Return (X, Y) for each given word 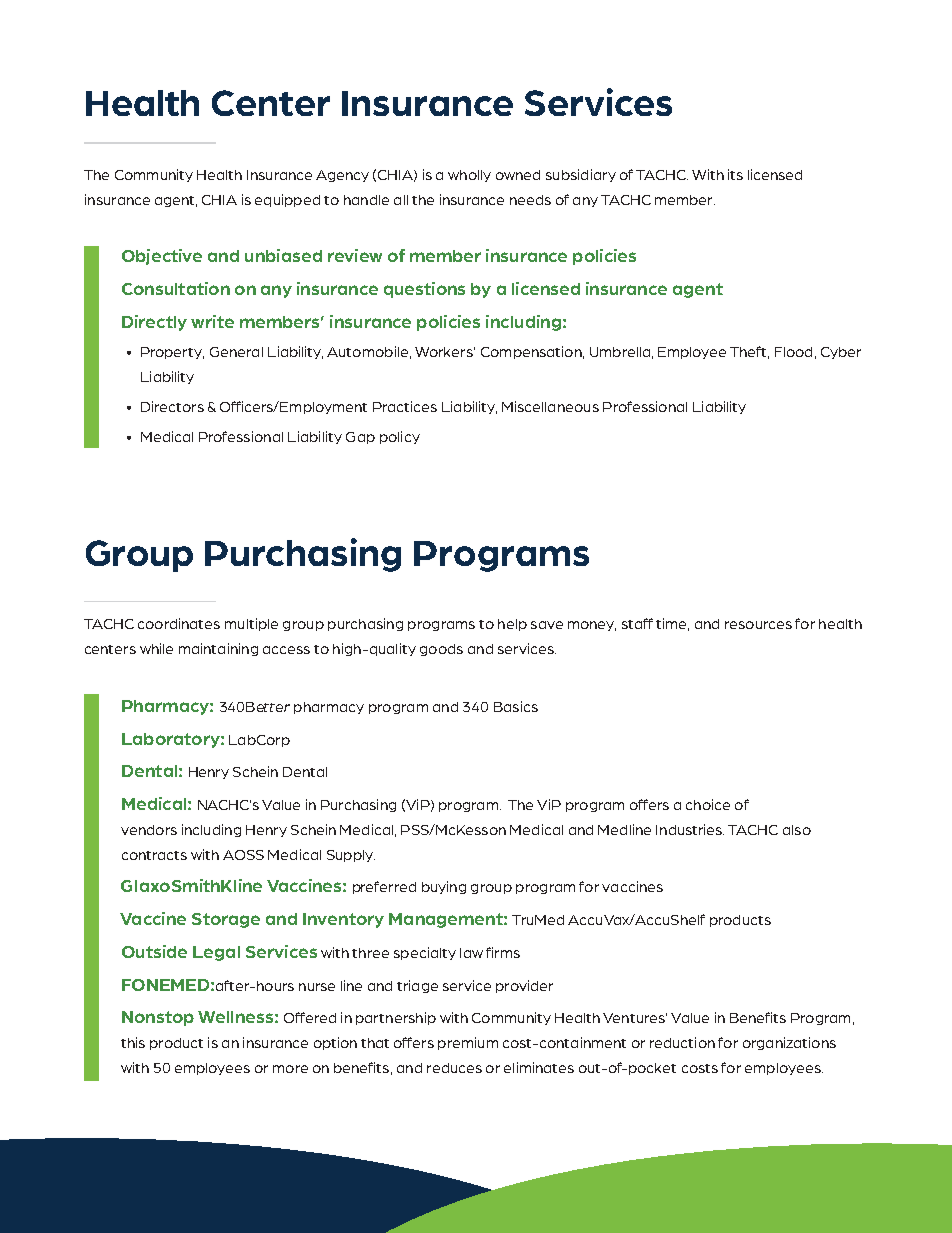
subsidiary (581, 175)
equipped (287, 200)
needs (530, 200)
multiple (251, 624)
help (512, 625)
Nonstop (158, 1018)
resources (758, 625)
